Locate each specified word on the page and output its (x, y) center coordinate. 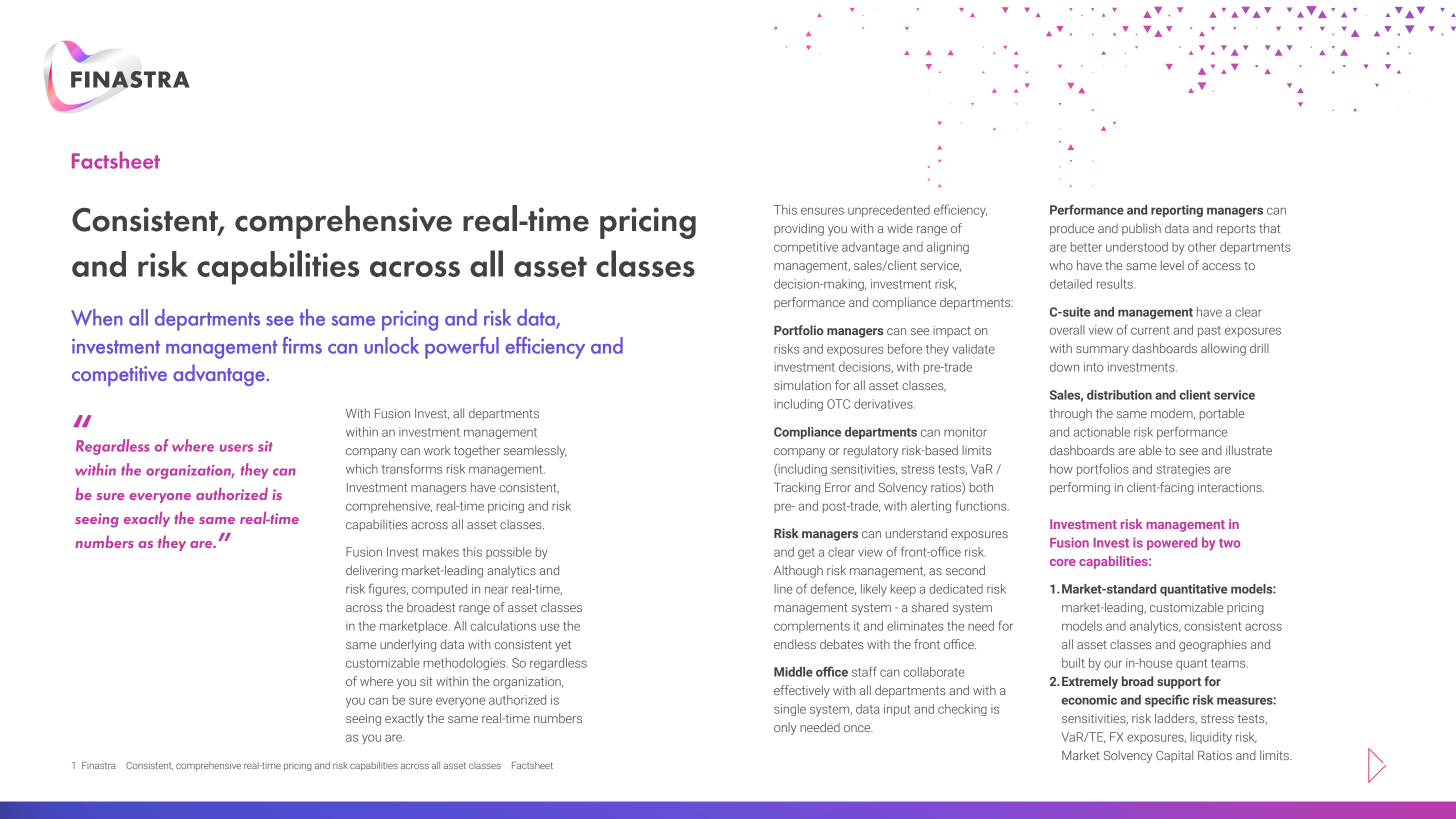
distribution (1119, 395)
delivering (372, 571)
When (97, 317)
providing (799, 229)
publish (1141, 229)
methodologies (466, 664)
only (785, 728)
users (236, 448)
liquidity (1211, 738)
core (1063, 562)
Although (798, 571)
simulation (802, 385)
